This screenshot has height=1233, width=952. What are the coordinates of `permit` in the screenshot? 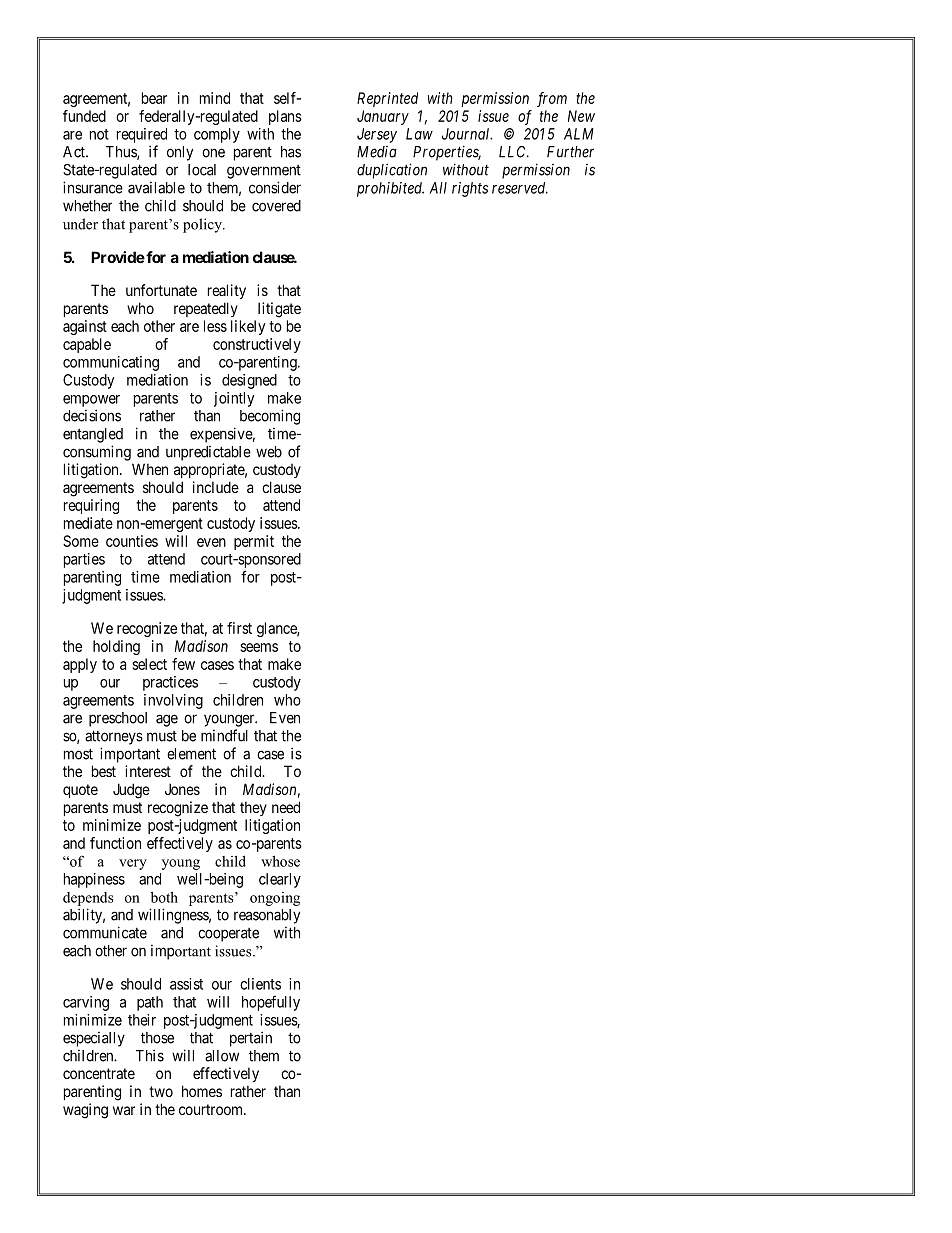 It's located at (254, 542).
